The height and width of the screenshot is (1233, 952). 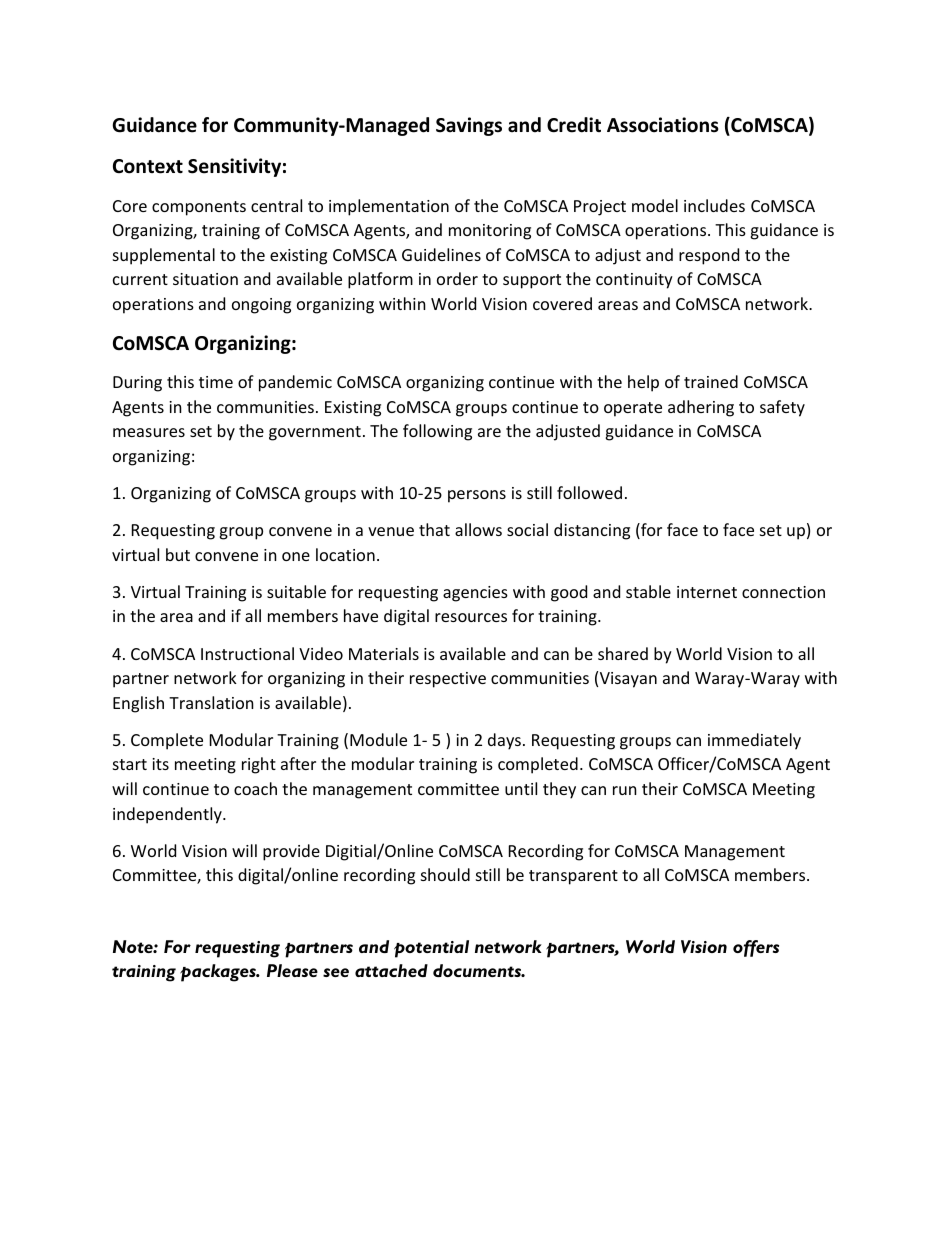 What do you see at coordinates (663, 125) in the screenshot?
I see `Associations` at bounding box center [663, 125].
